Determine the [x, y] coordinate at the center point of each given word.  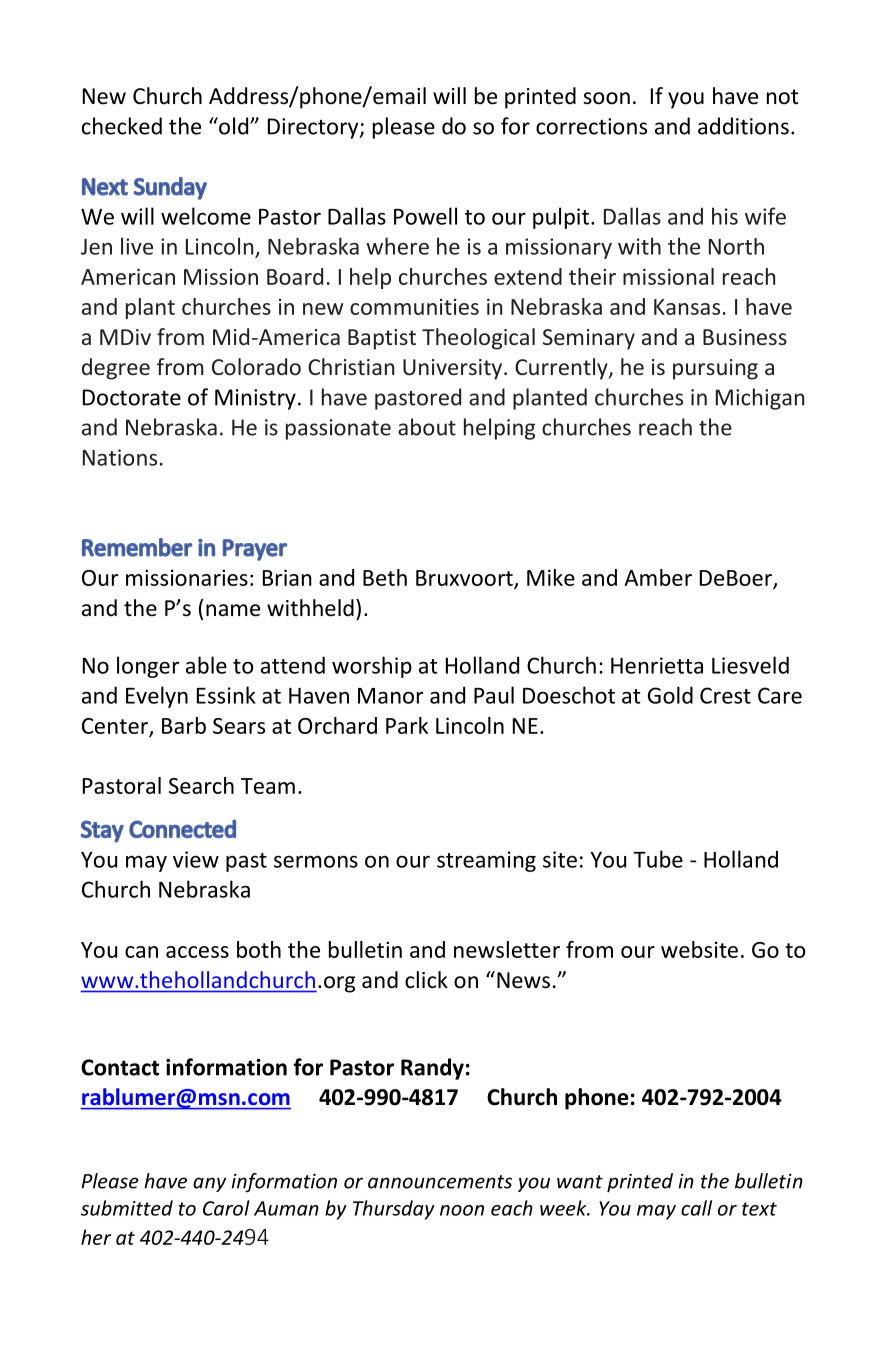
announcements [440, 1182]
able [206, 665]
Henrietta [657, 665]
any [209, 1184]
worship [372, 667]
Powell [425, 216]
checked [122, 126]
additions [743, 126]
